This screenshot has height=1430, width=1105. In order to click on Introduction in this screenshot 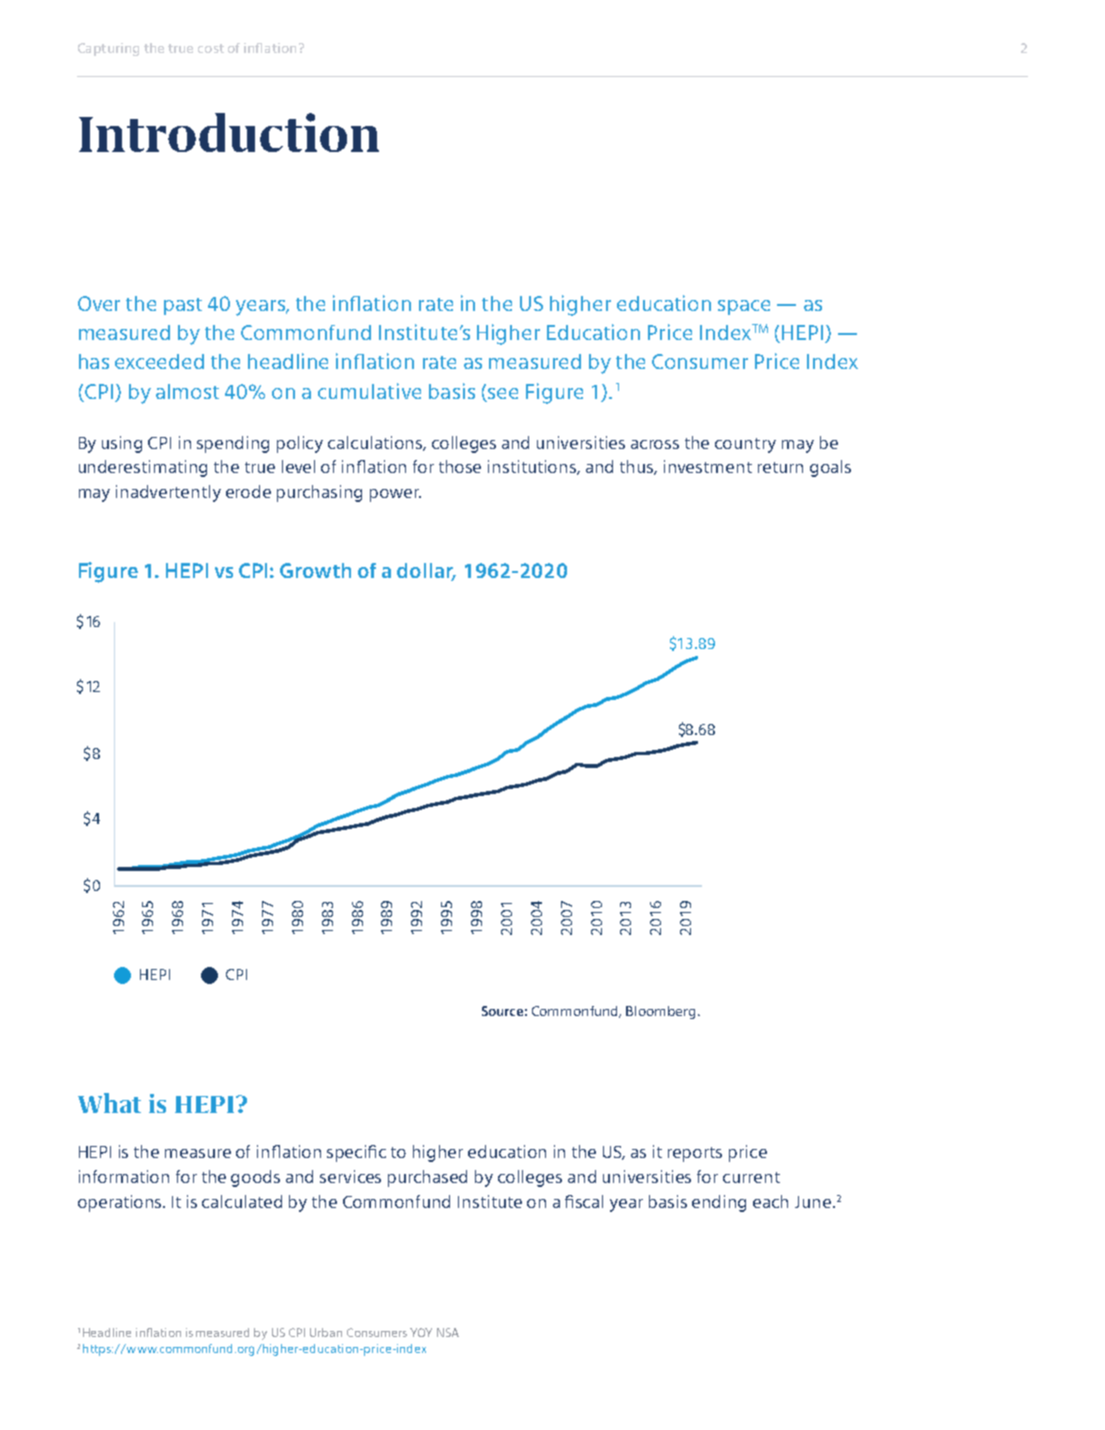, I will do `click(229, 132)`.
